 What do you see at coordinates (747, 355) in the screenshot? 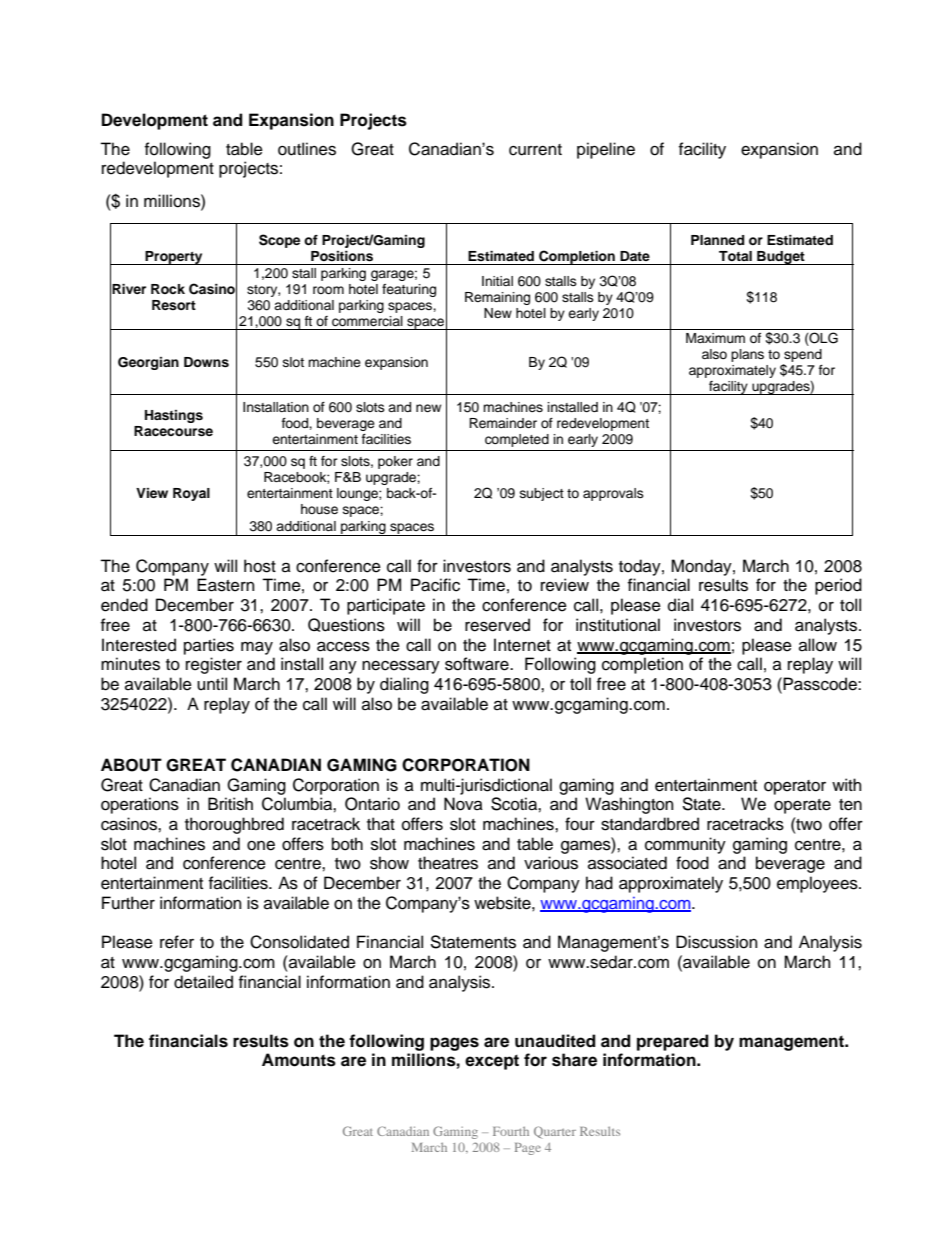
I see `plans` at bounding box center [747, 355].
